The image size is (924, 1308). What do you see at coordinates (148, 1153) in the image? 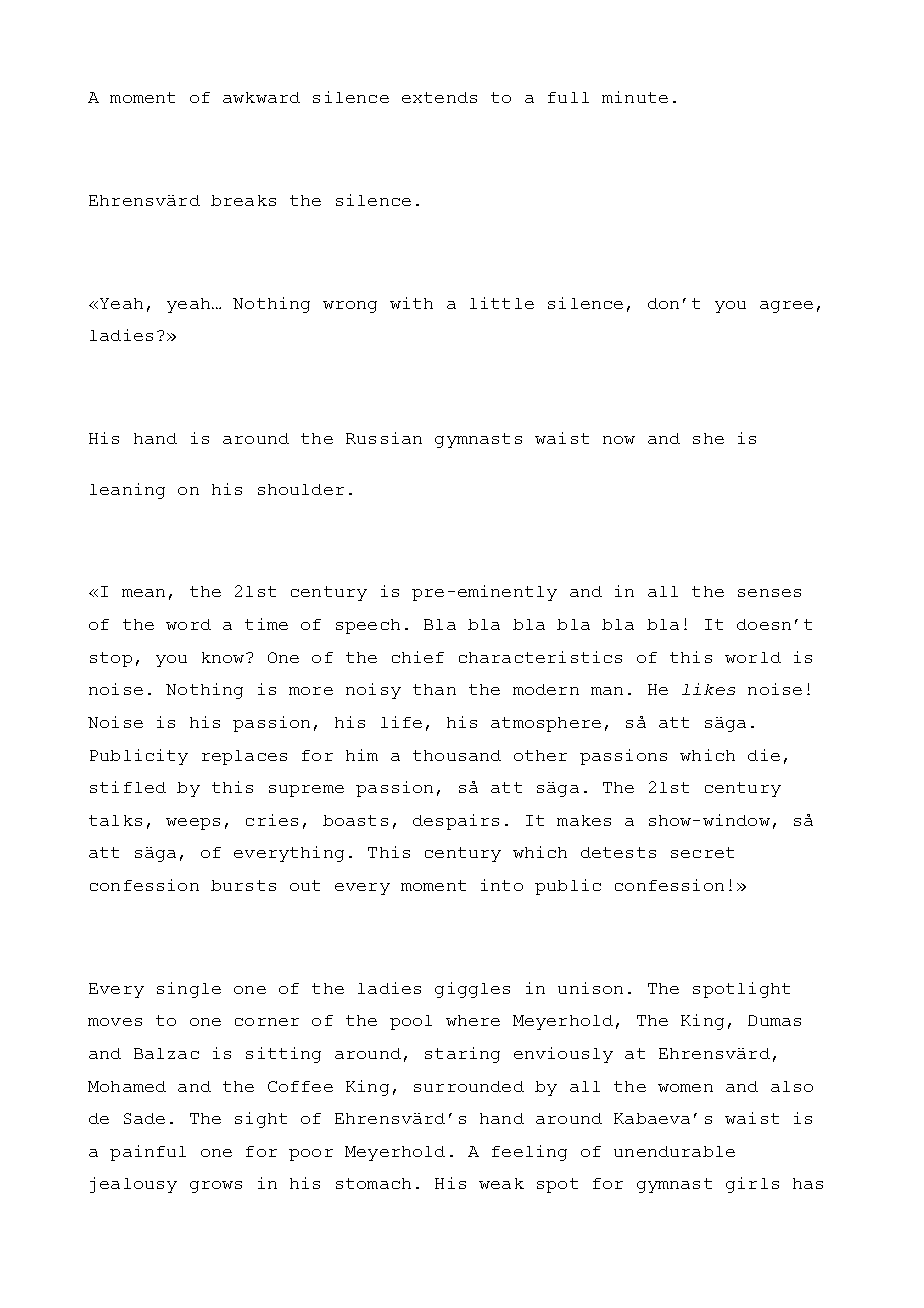
I see `painful` at bounding box center [148, 1153].
